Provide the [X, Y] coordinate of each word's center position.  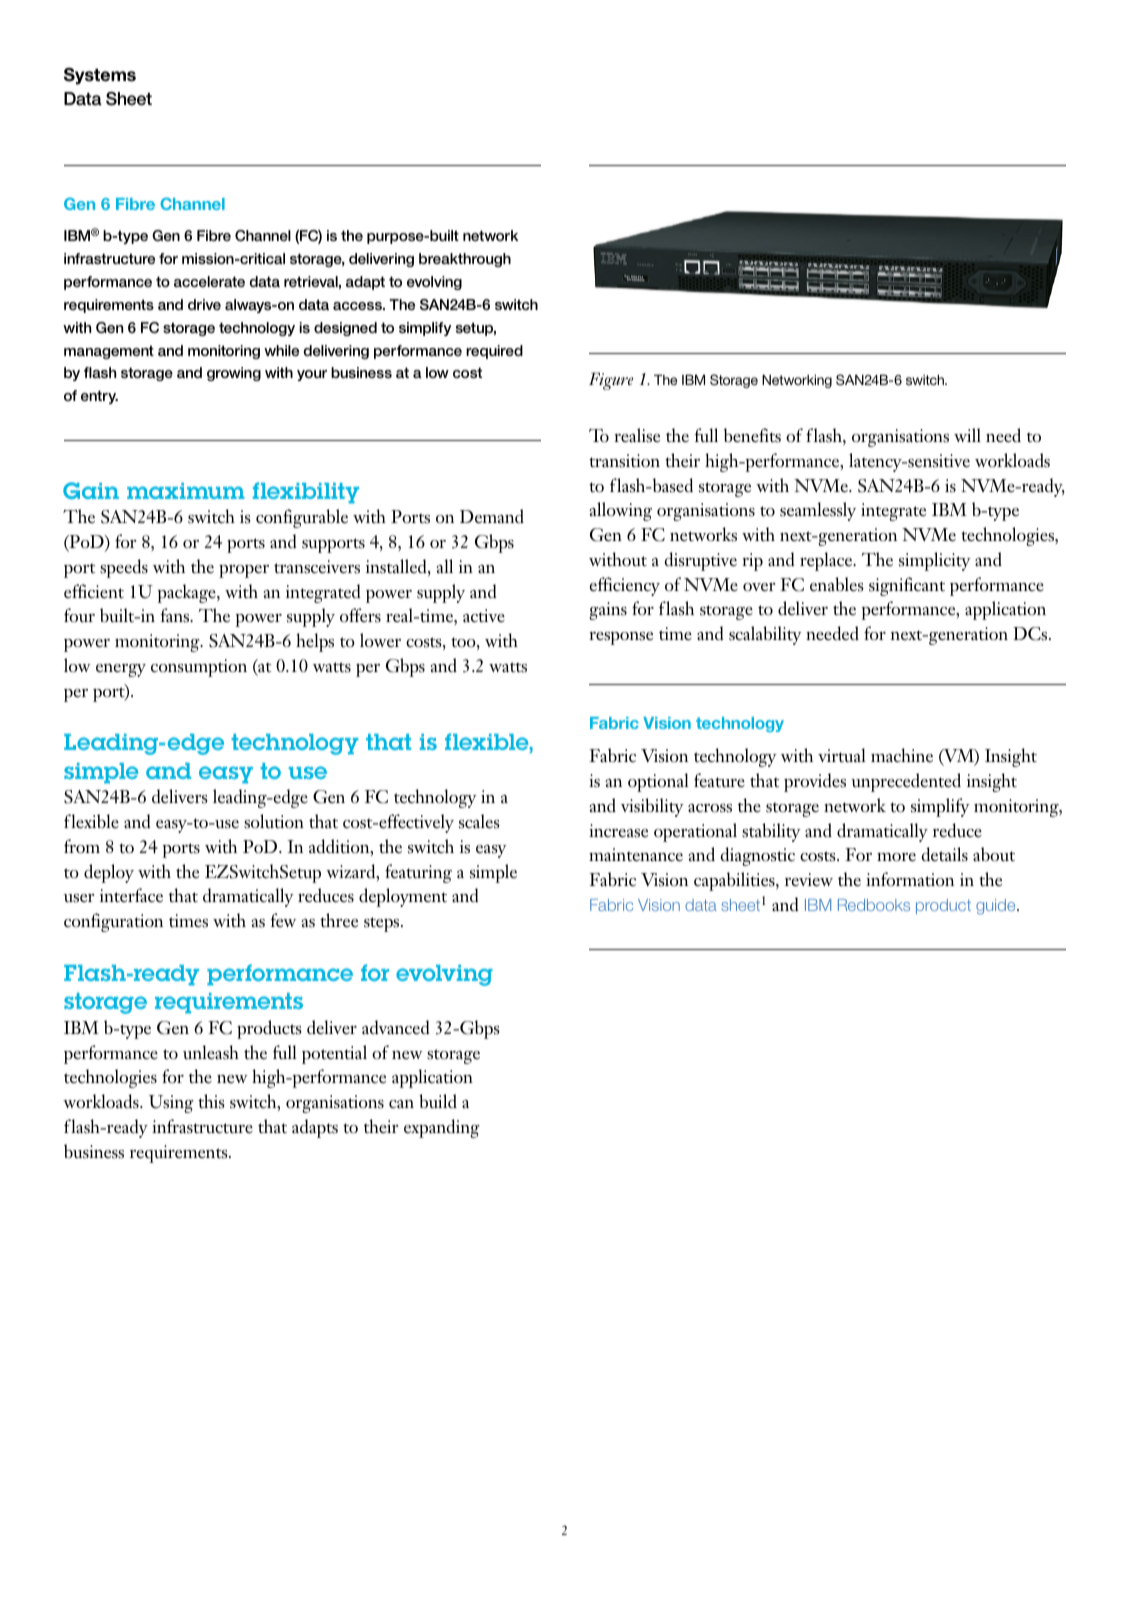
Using [171, 1104]
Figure [611, 381]
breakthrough [465, 260]
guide [997, 907]
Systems [100, 76]
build [438, 1101]
